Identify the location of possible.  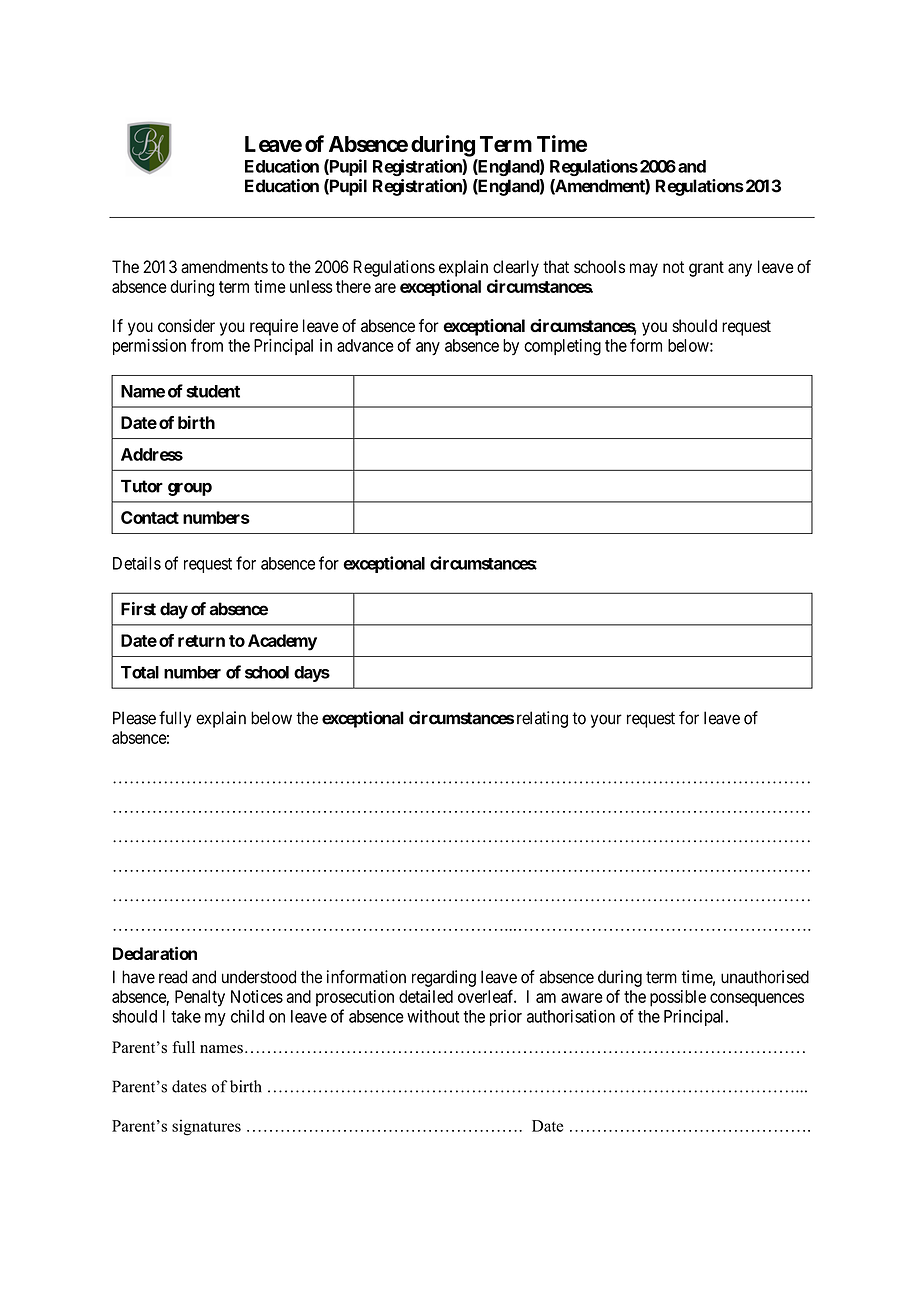
(678, 998).
